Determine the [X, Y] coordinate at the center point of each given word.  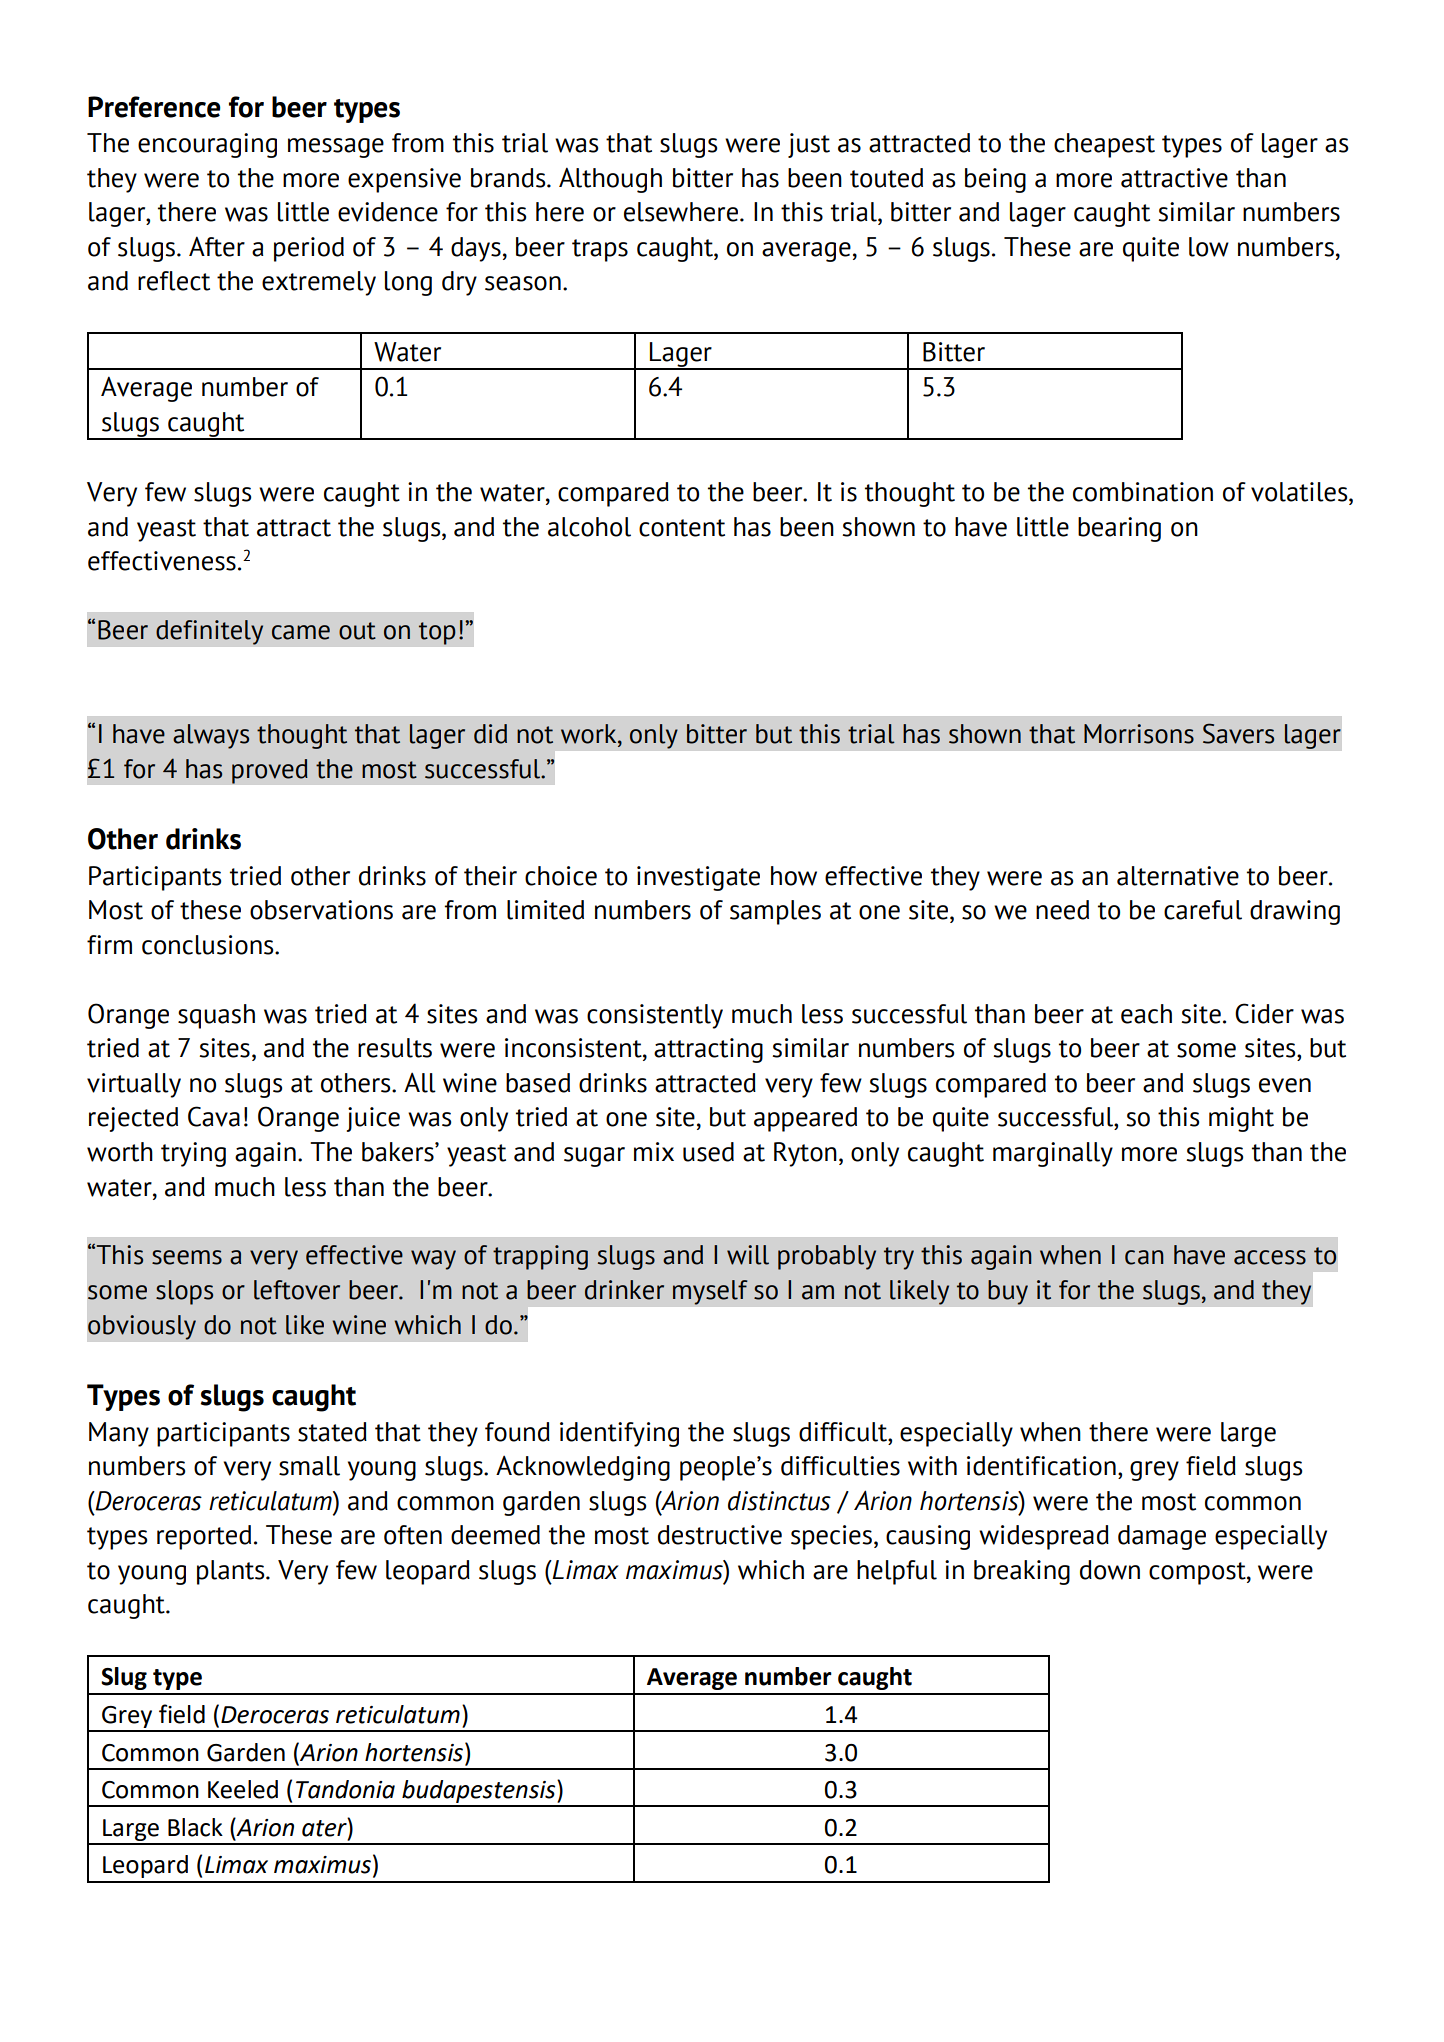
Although [610, 180]
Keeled [243, 1789]
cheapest [1104, 145]
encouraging [207, 145]
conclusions [209, 945]
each [1146, 1014]
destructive [720, 1535]
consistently [655, 1016]
